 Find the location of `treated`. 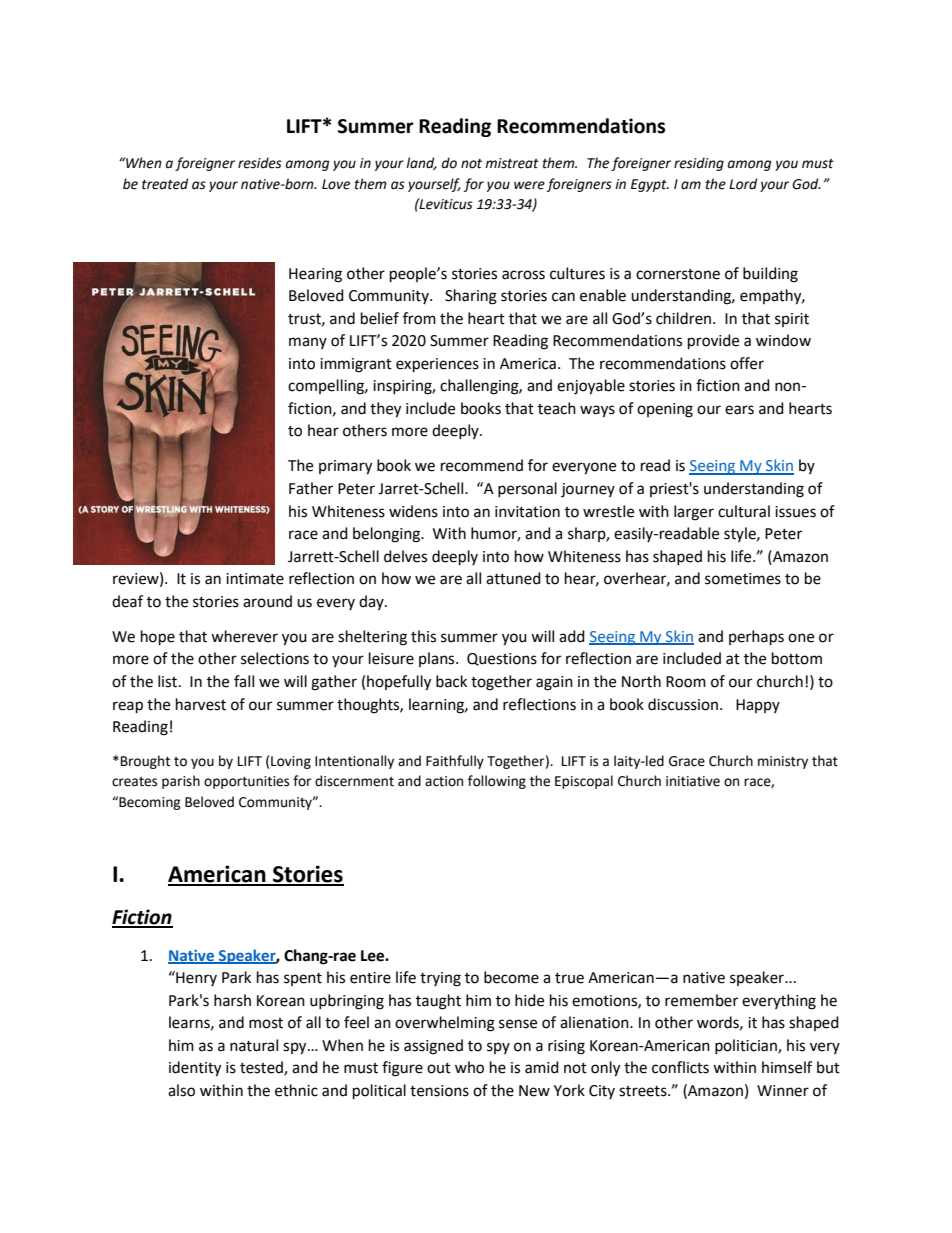

treated is located at coordinates (165, 184).
